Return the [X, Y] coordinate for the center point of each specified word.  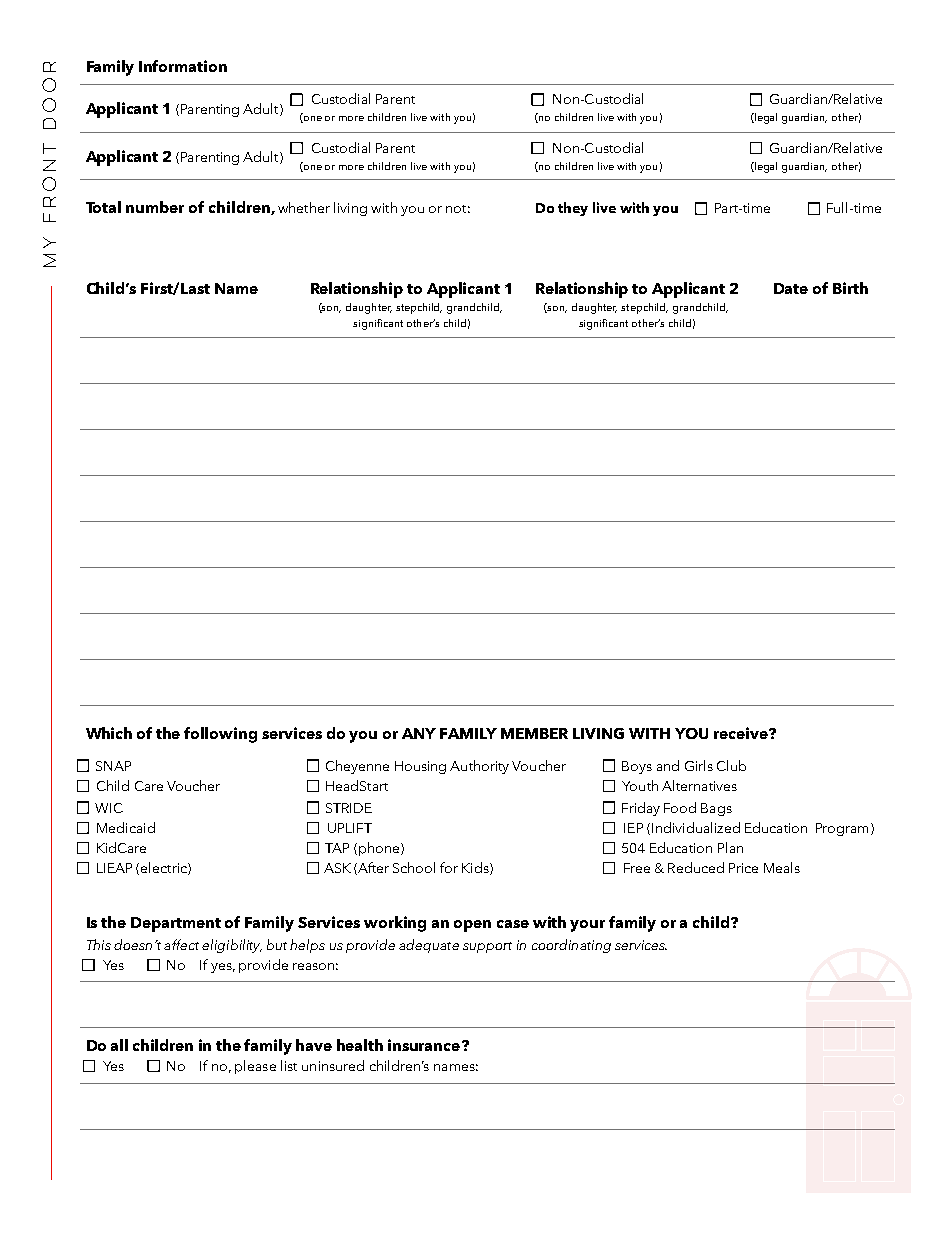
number [155, 207]
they [573, 209]
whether [304, 207]
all [119, 1045]
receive [742, 733]
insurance [424, 1045]
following [220, 735]
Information [183, 66]
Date [791, 288]
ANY [419, 733]
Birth [850, 288]
